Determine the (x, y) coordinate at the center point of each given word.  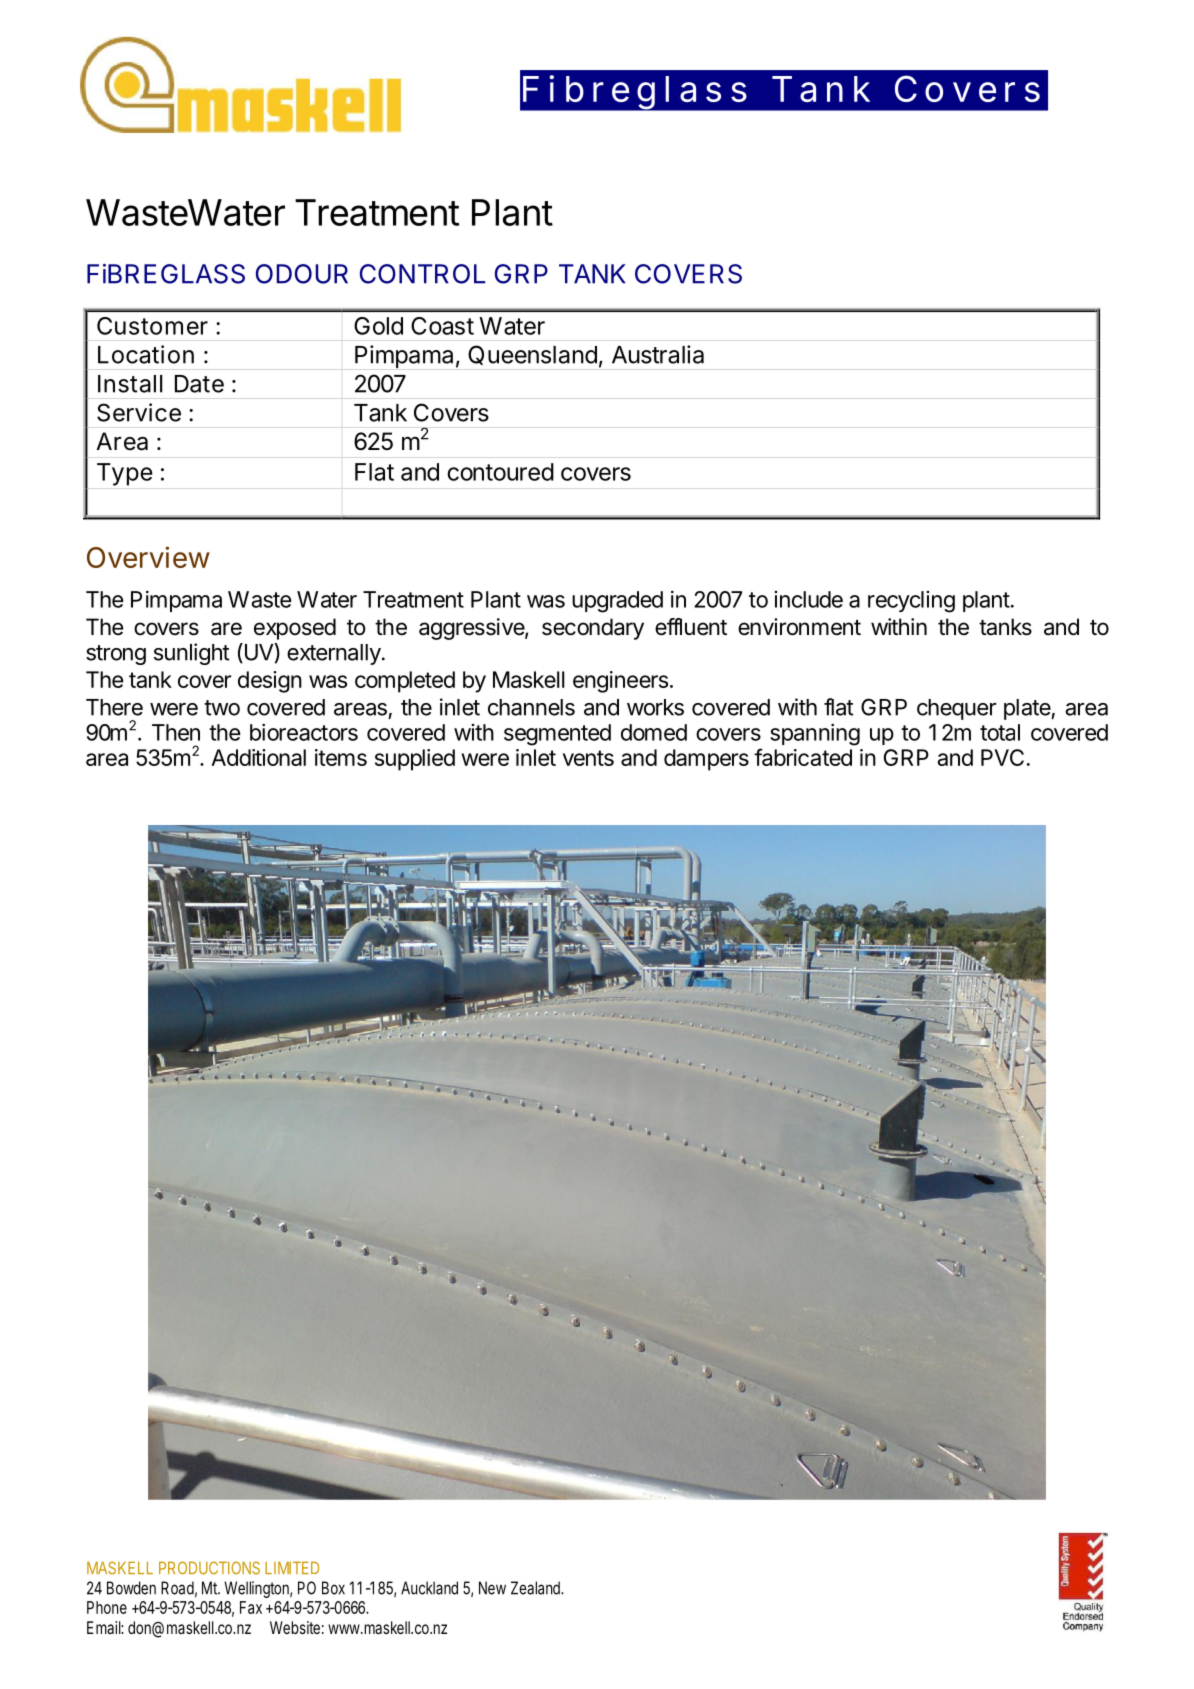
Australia (658, 354)
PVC (1002, 757)
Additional (258, 757)
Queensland (532, 355)
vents (588, 758)
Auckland (429, 1588)
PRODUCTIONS (209, 1568)
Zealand (537, 1588)
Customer (152, 326)
